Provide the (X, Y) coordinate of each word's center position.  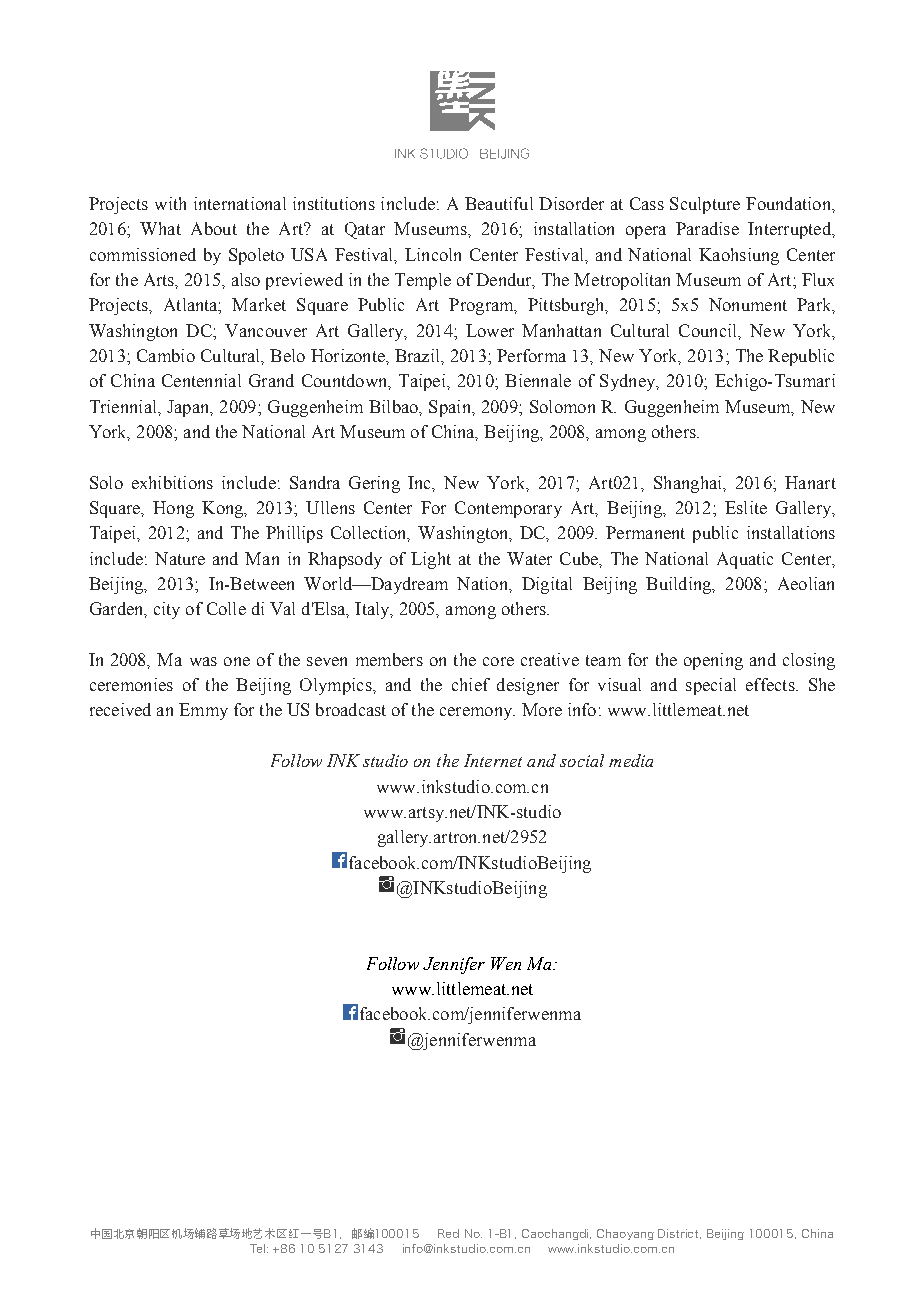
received (120, 709)
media (631, 760)
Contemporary (508, 509)
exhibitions (172, 482)
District (679, 1234)
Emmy (203, 711)
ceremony (477, 713)
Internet (493, 760)
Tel (259, 1248)
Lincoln (433, 254)
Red (448, 1233)
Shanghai (689, 484)
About (214, 228)
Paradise (707, 228)
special (711, 686)
